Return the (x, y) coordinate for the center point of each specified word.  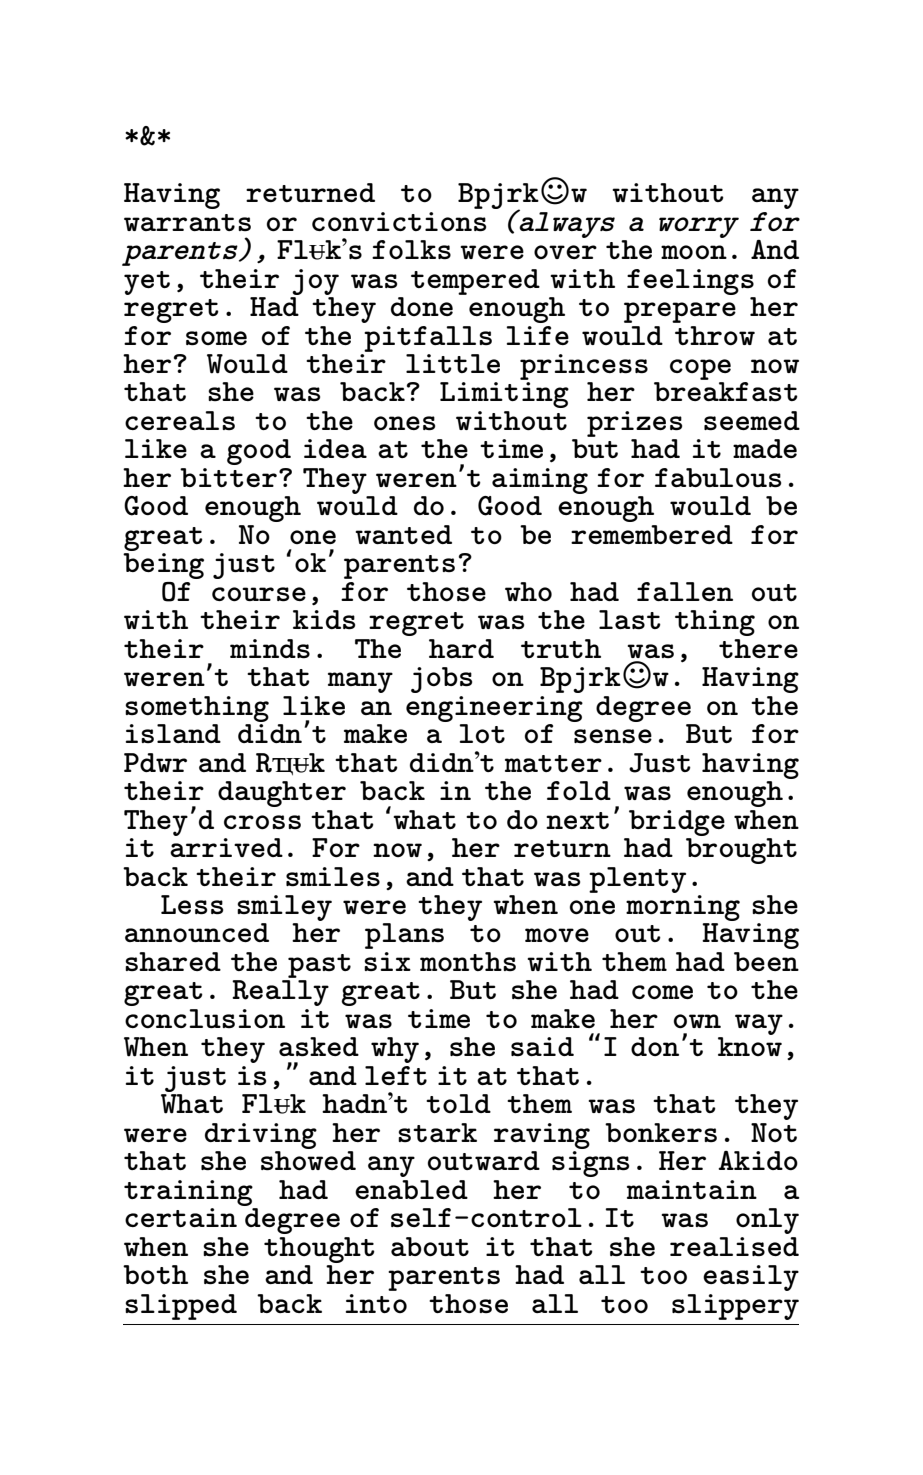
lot (482, 734)
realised (734, 1247)
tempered (475, 282)
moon (694, 252)
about (430, 1247)
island (173, 733)
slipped (181, 1307)
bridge (677, 823)
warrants (187, 222)
